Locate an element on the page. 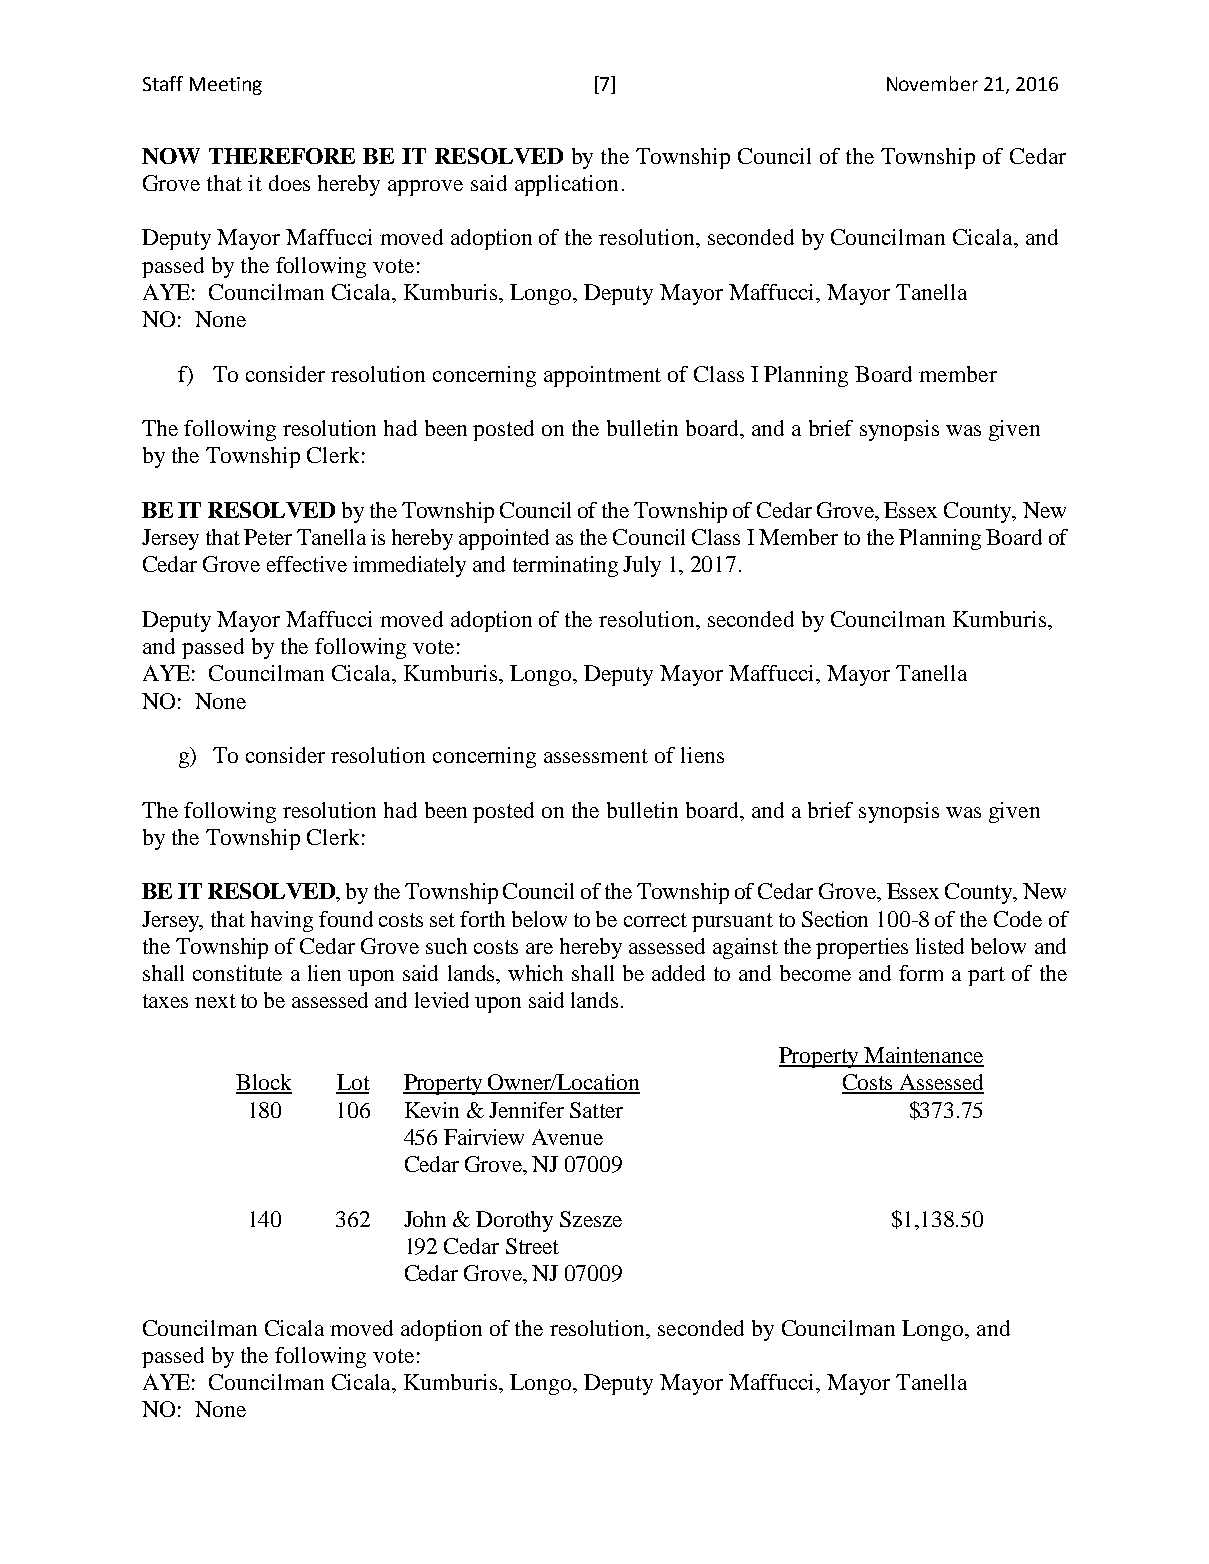  correct is located at coordinates (655, 920).
